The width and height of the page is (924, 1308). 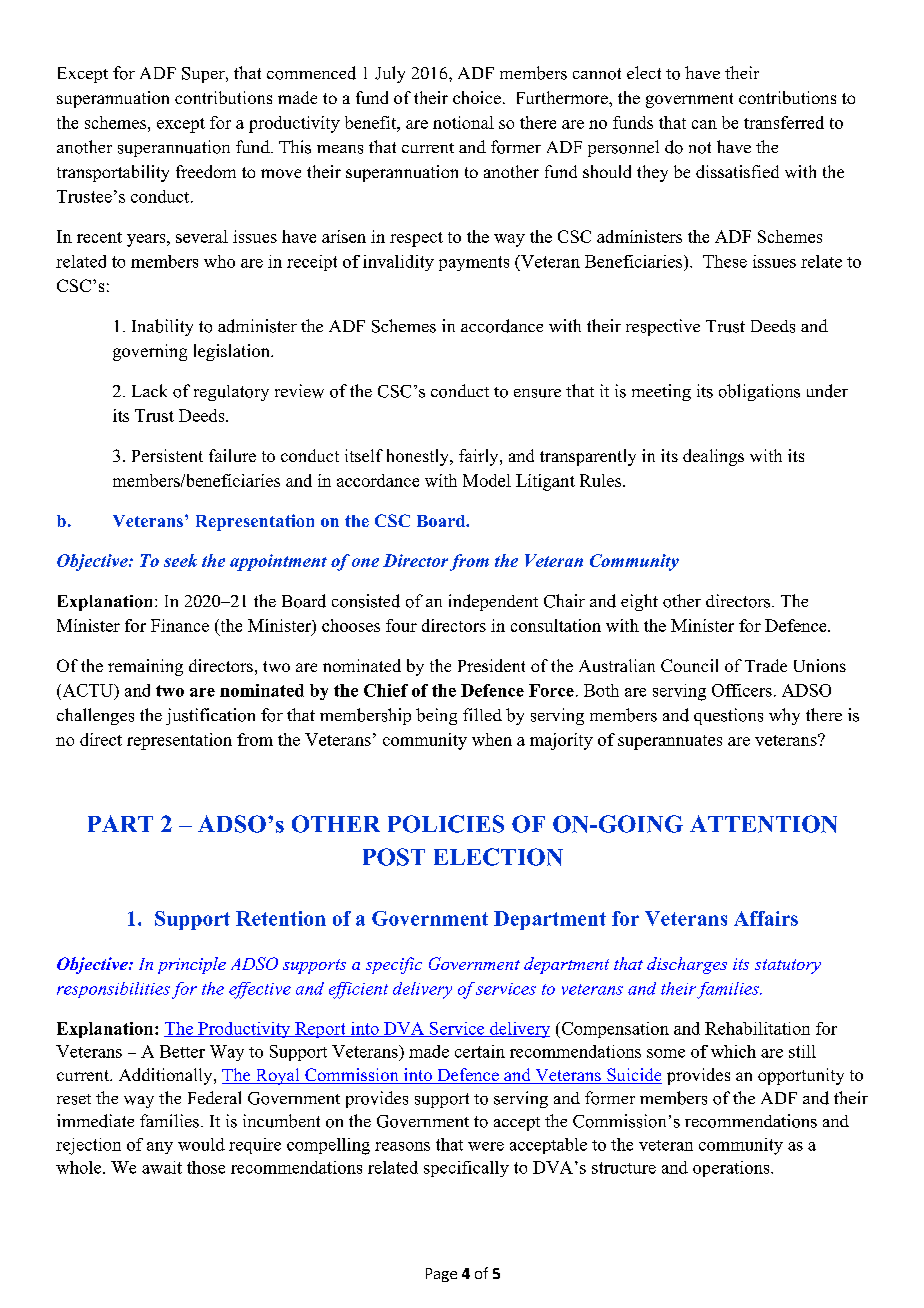 What do you see at coordinates (742, 690) in the page?
I see `Officers` at bounding box center [742, 690].
